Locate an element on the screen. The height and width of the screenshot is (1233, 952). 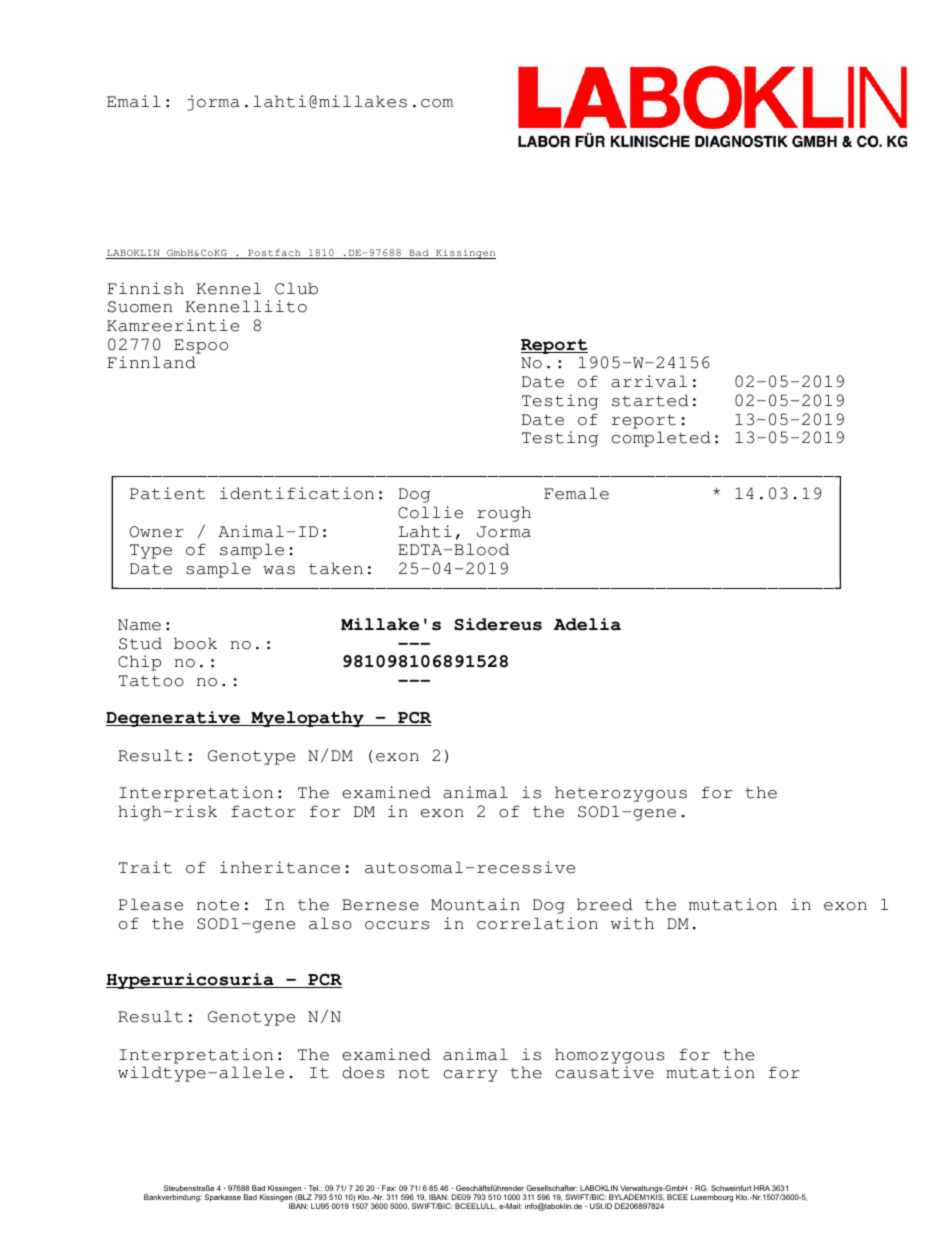
occurs is located at coordinates (397, 925).
